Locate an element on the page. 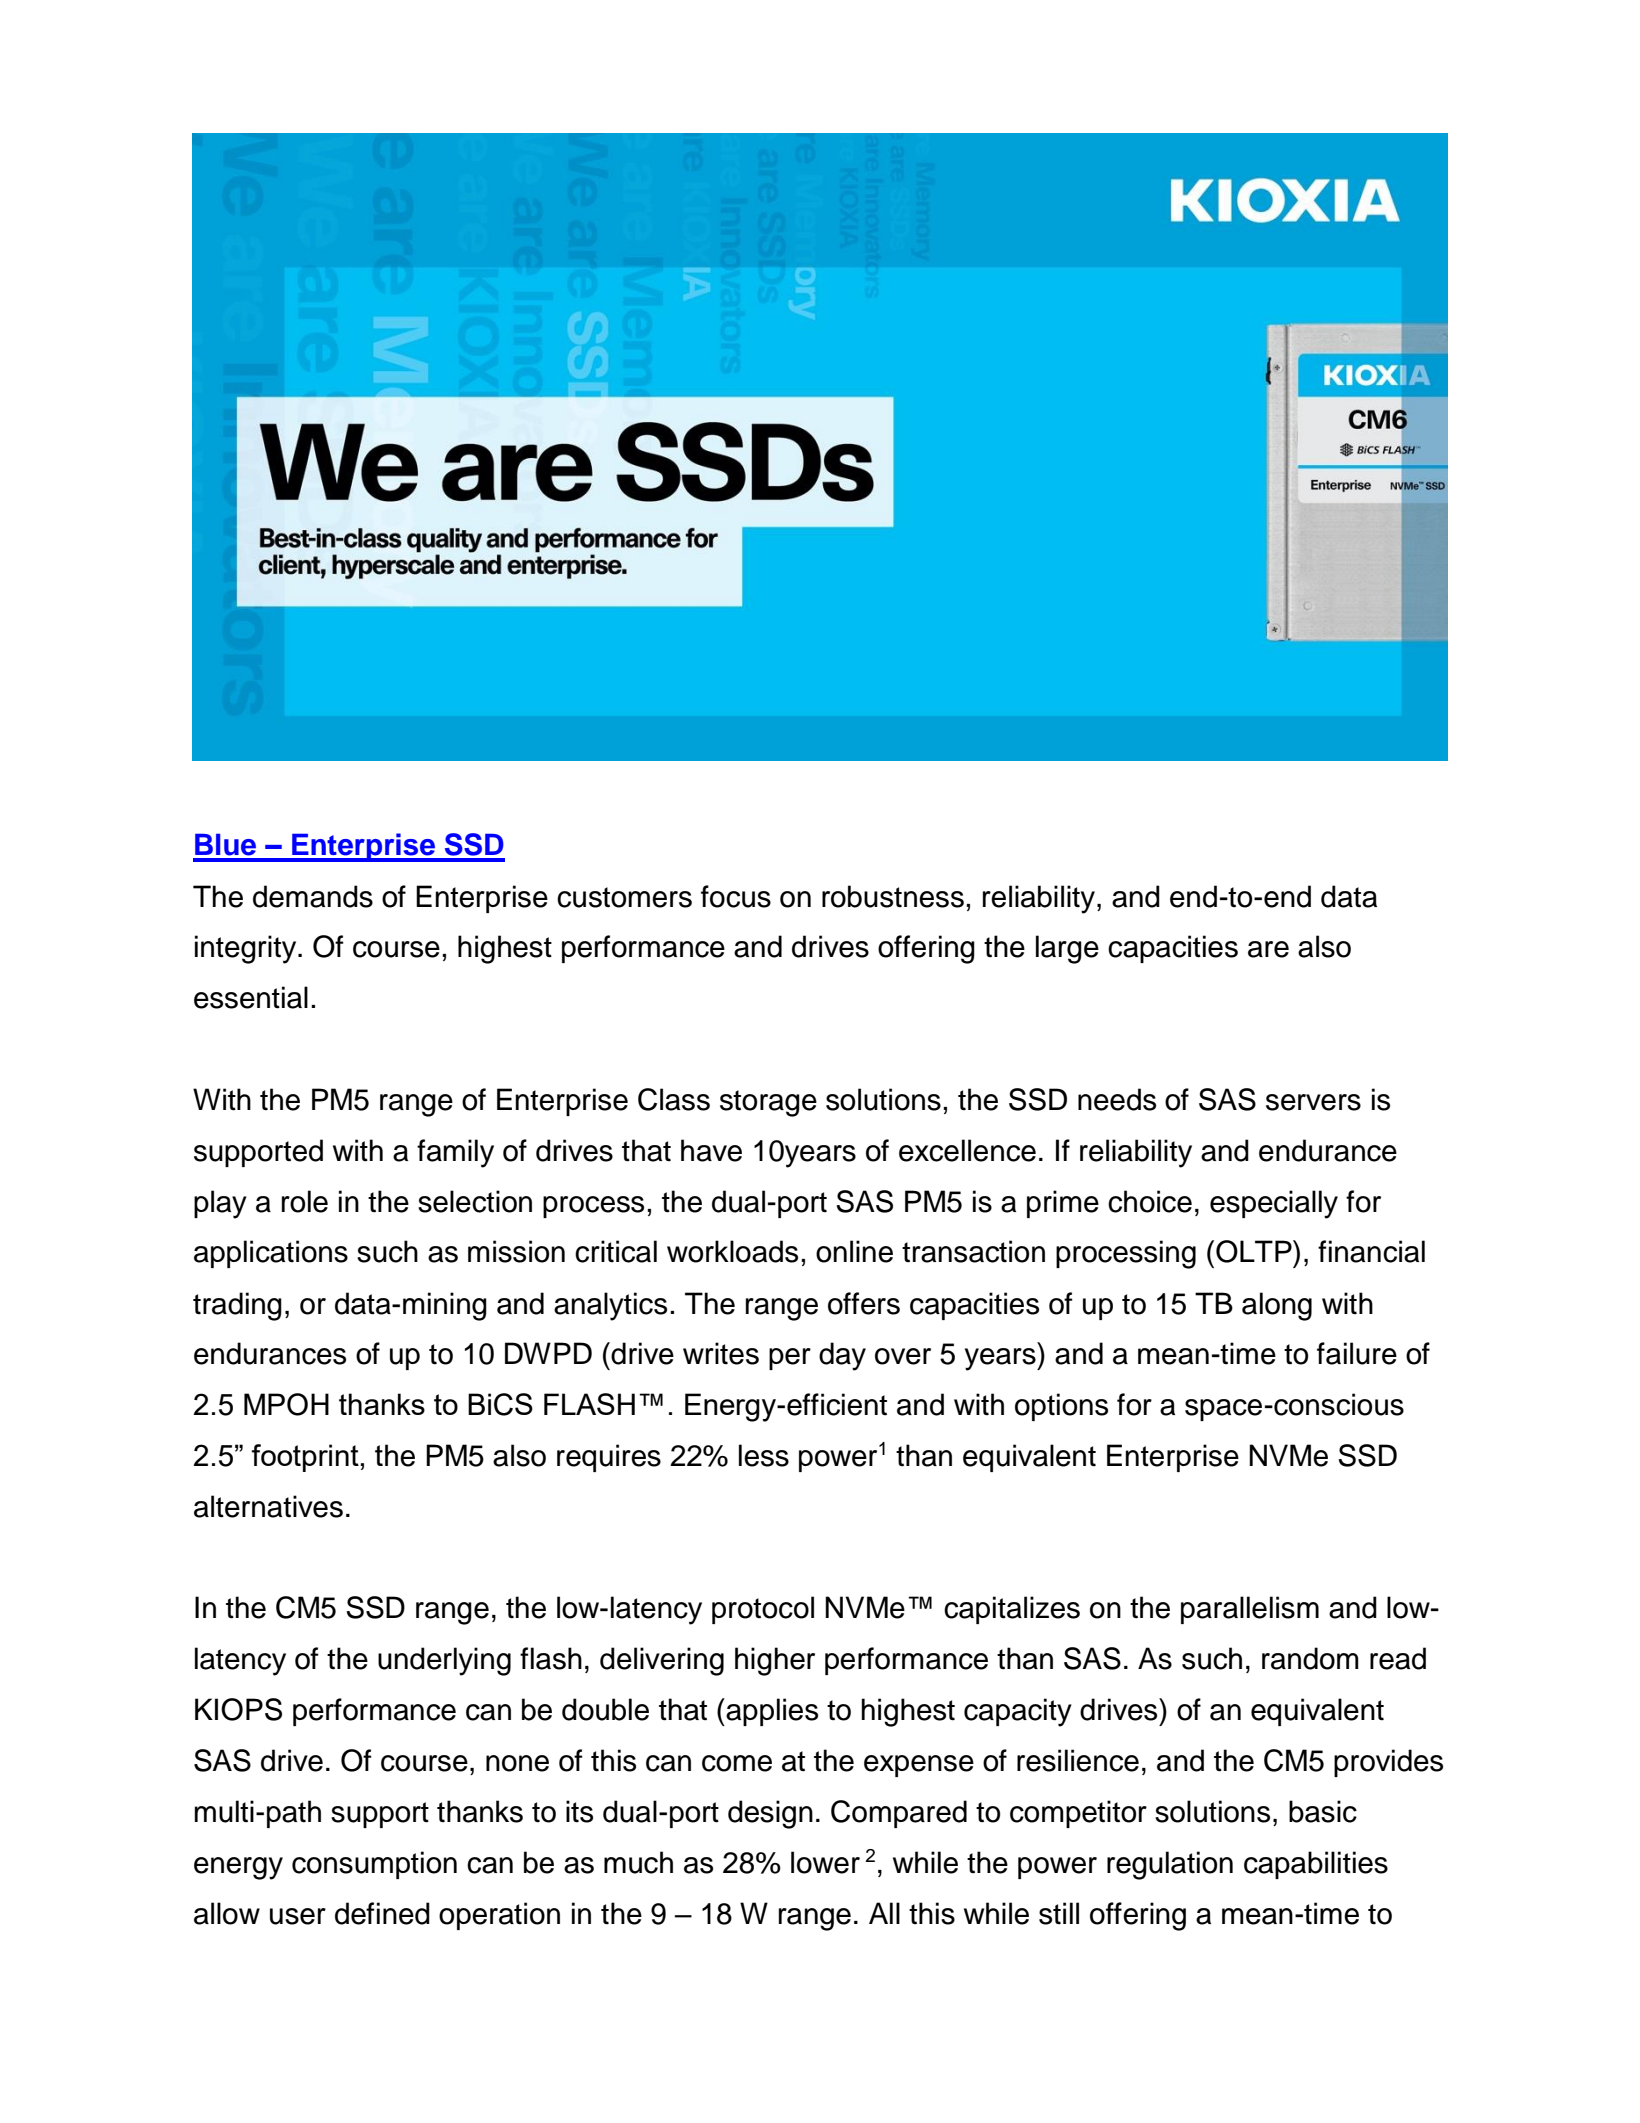 The height and width of the document is (2123, 1640). focus is located at coordinates (736, 896).
